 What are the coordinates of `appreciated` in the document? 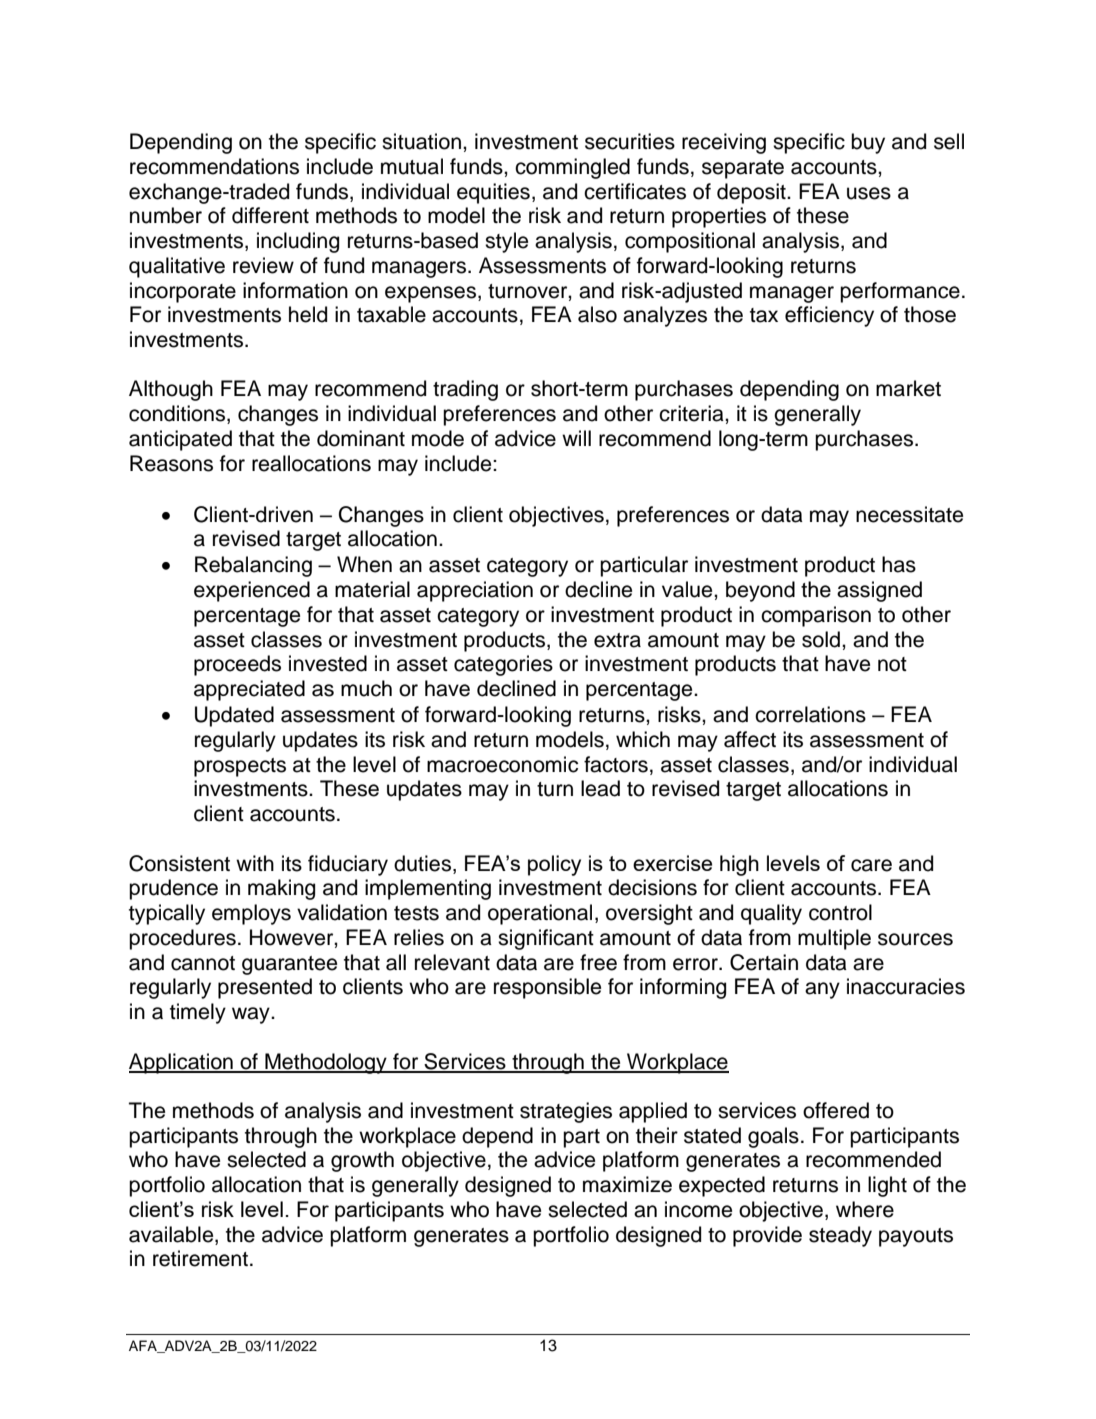 It's located at (249, 690).
